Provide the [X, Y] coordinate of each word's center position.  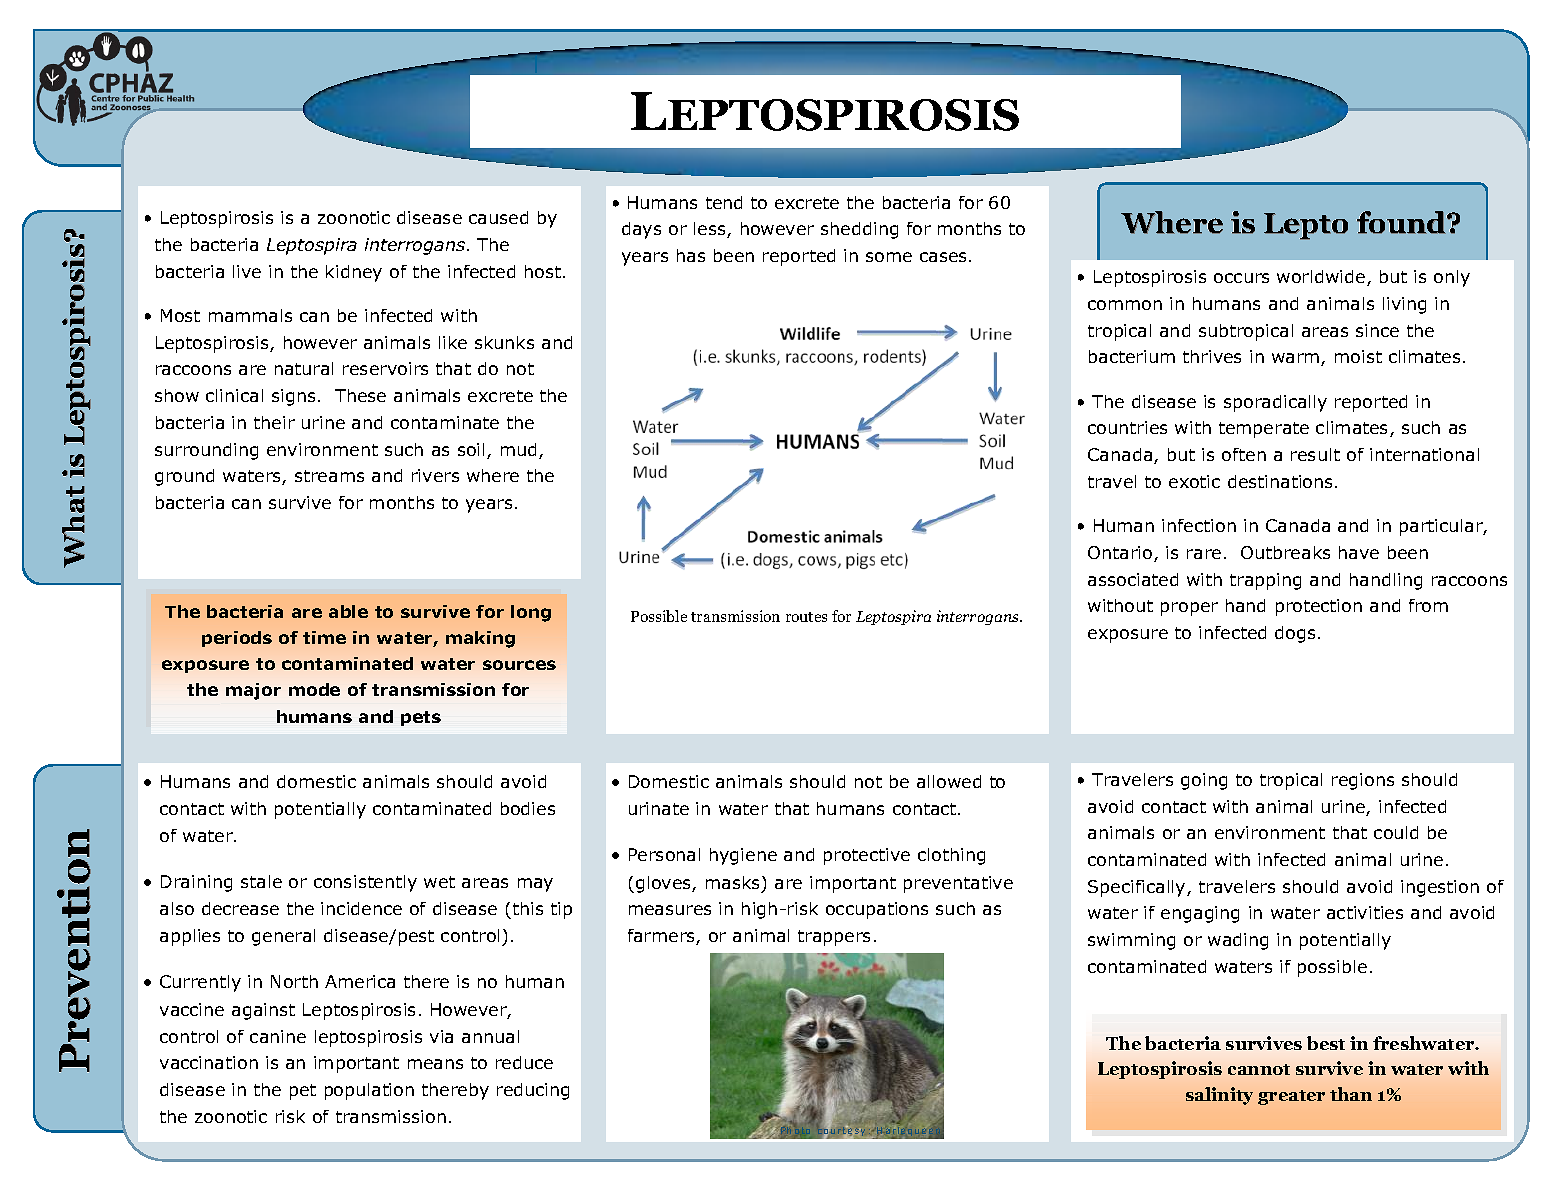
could [1396, 832]
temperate [1264, 430]
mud [518, 449]
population [369, 1091]
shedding [859, 230]
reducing [533, 1091]
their [274, 422]
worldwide [1322, 278]
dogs [1295, 634]
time [324, 637]
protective [867, 856]
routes [806, 617]
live [247, 271]
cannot [1259, 1069]
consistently [365, 883]
